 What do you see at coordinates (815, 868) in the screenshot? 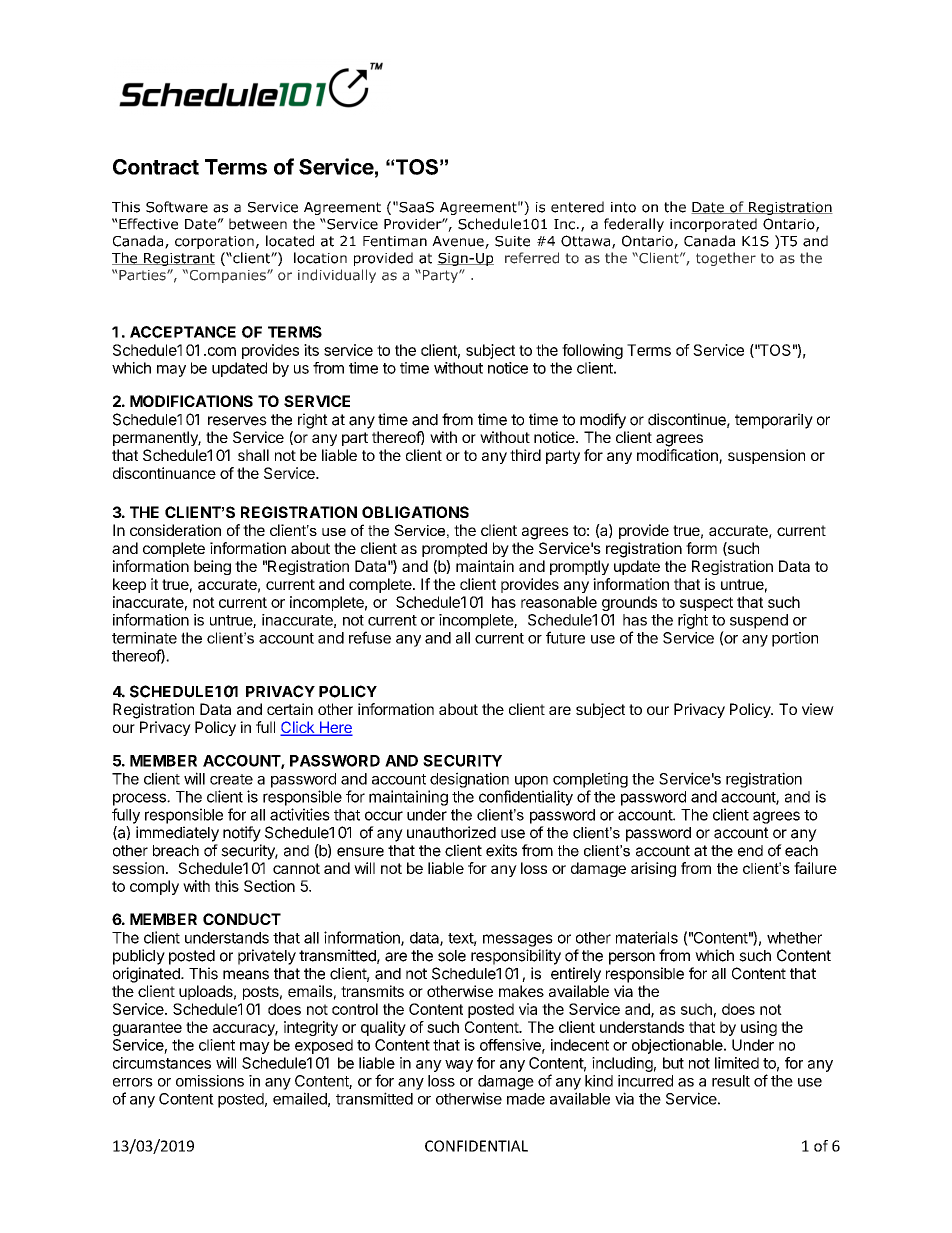
I see `failure` at bounding box center [815, 868].
